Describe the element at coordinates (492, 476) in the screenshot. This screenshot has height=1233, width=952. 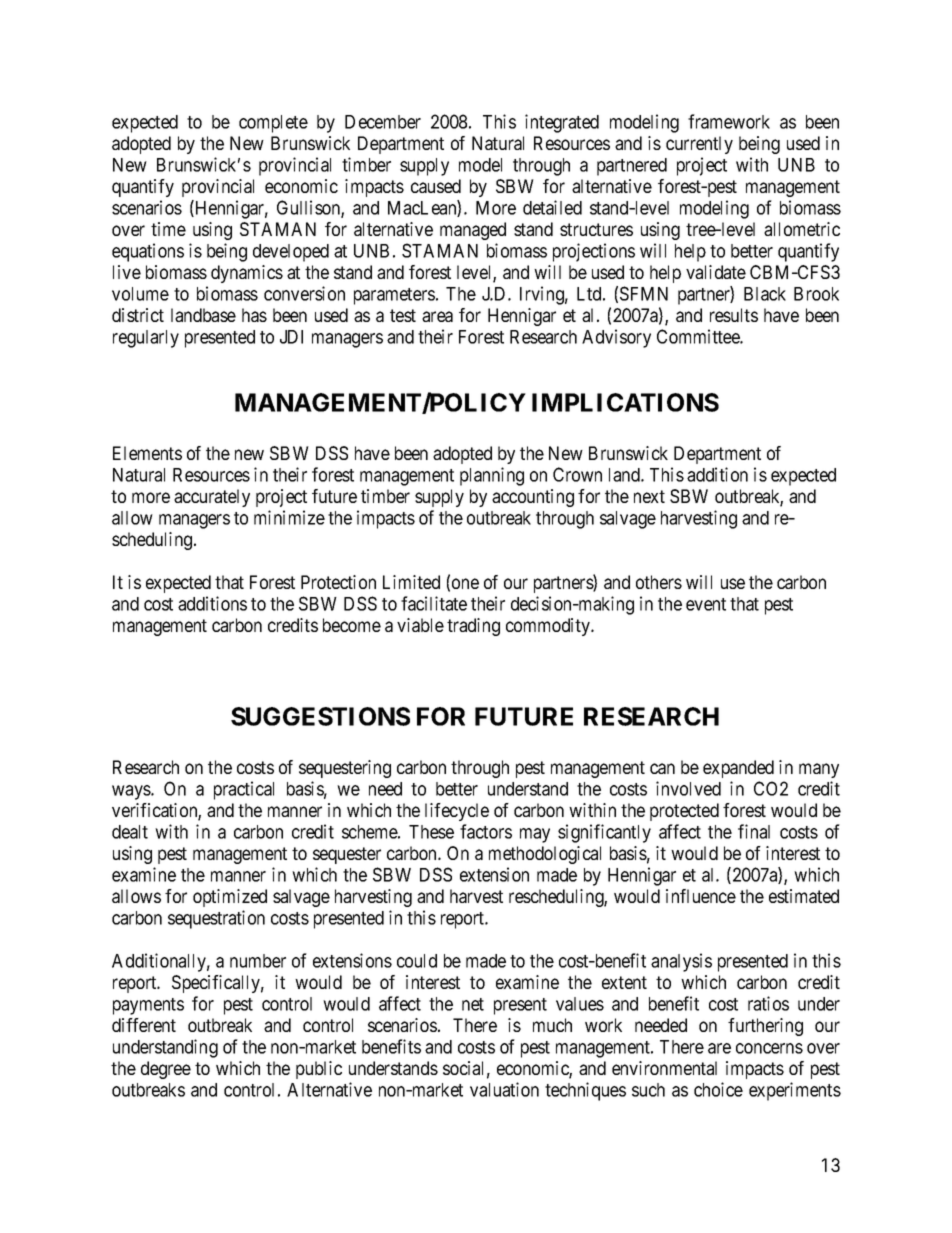
I see `planning` at that location.
